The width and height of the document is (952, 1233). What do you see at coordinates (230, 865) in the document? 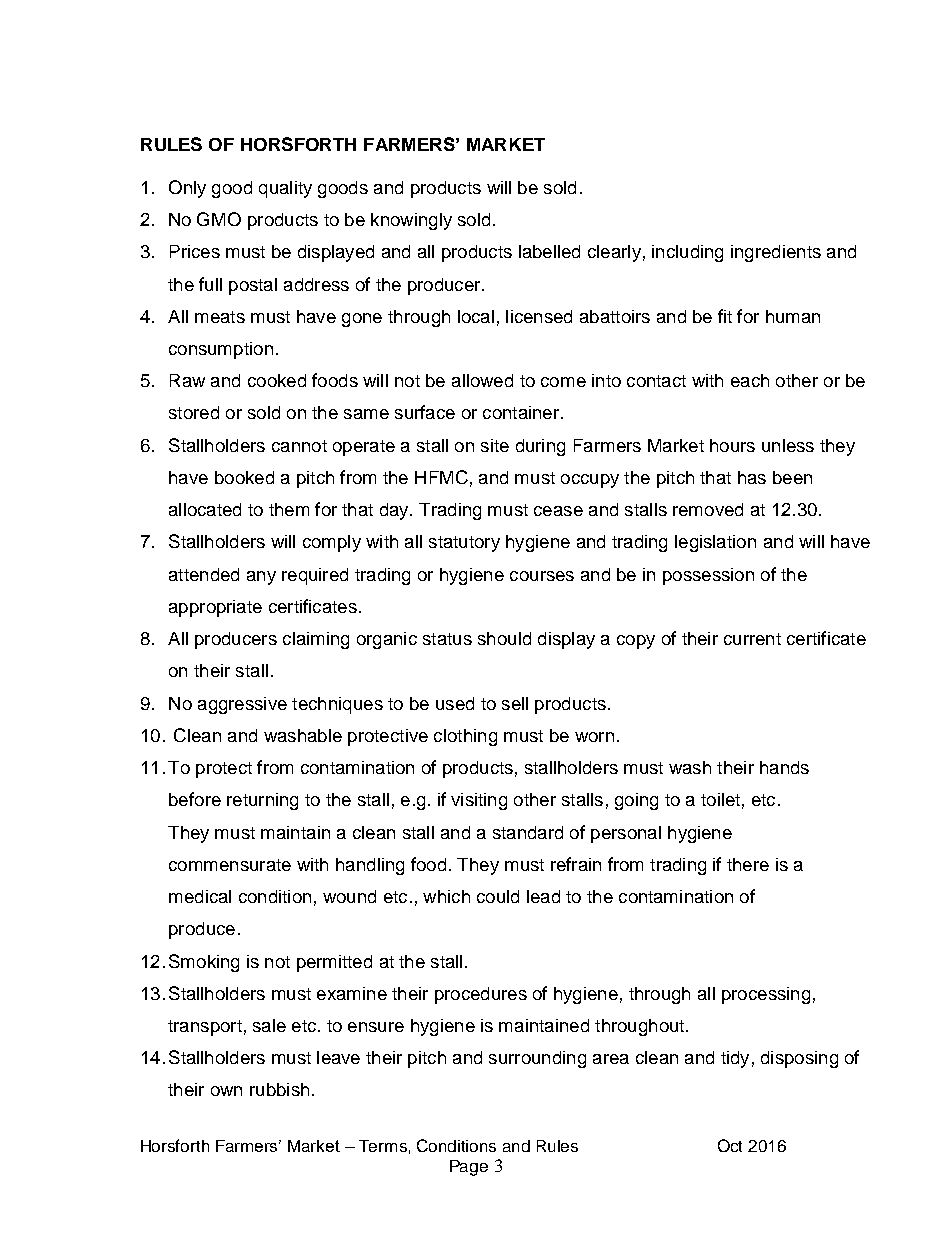
I see `commensurate` at bounding box center [230, 865].
